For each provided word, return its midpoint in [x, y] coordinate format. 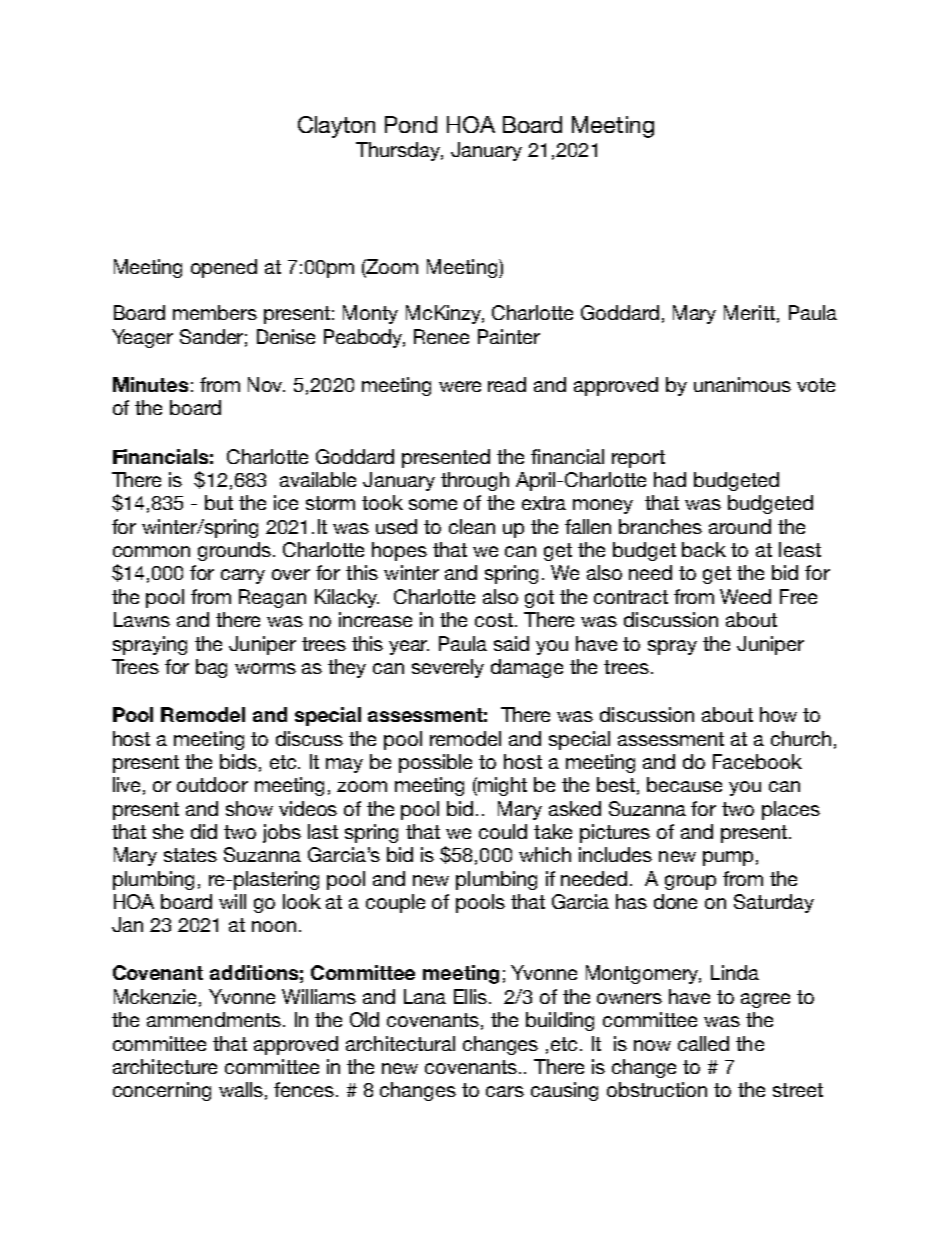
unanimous [742, 384]
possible [435, 763]
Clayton [336, 127]
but [219, 502]
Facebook [757, 761]
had [670, 479]
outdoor [212, 784]
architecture [165, 1066]
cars [505, 1091]
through [475, 481]
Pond [411, 124]
